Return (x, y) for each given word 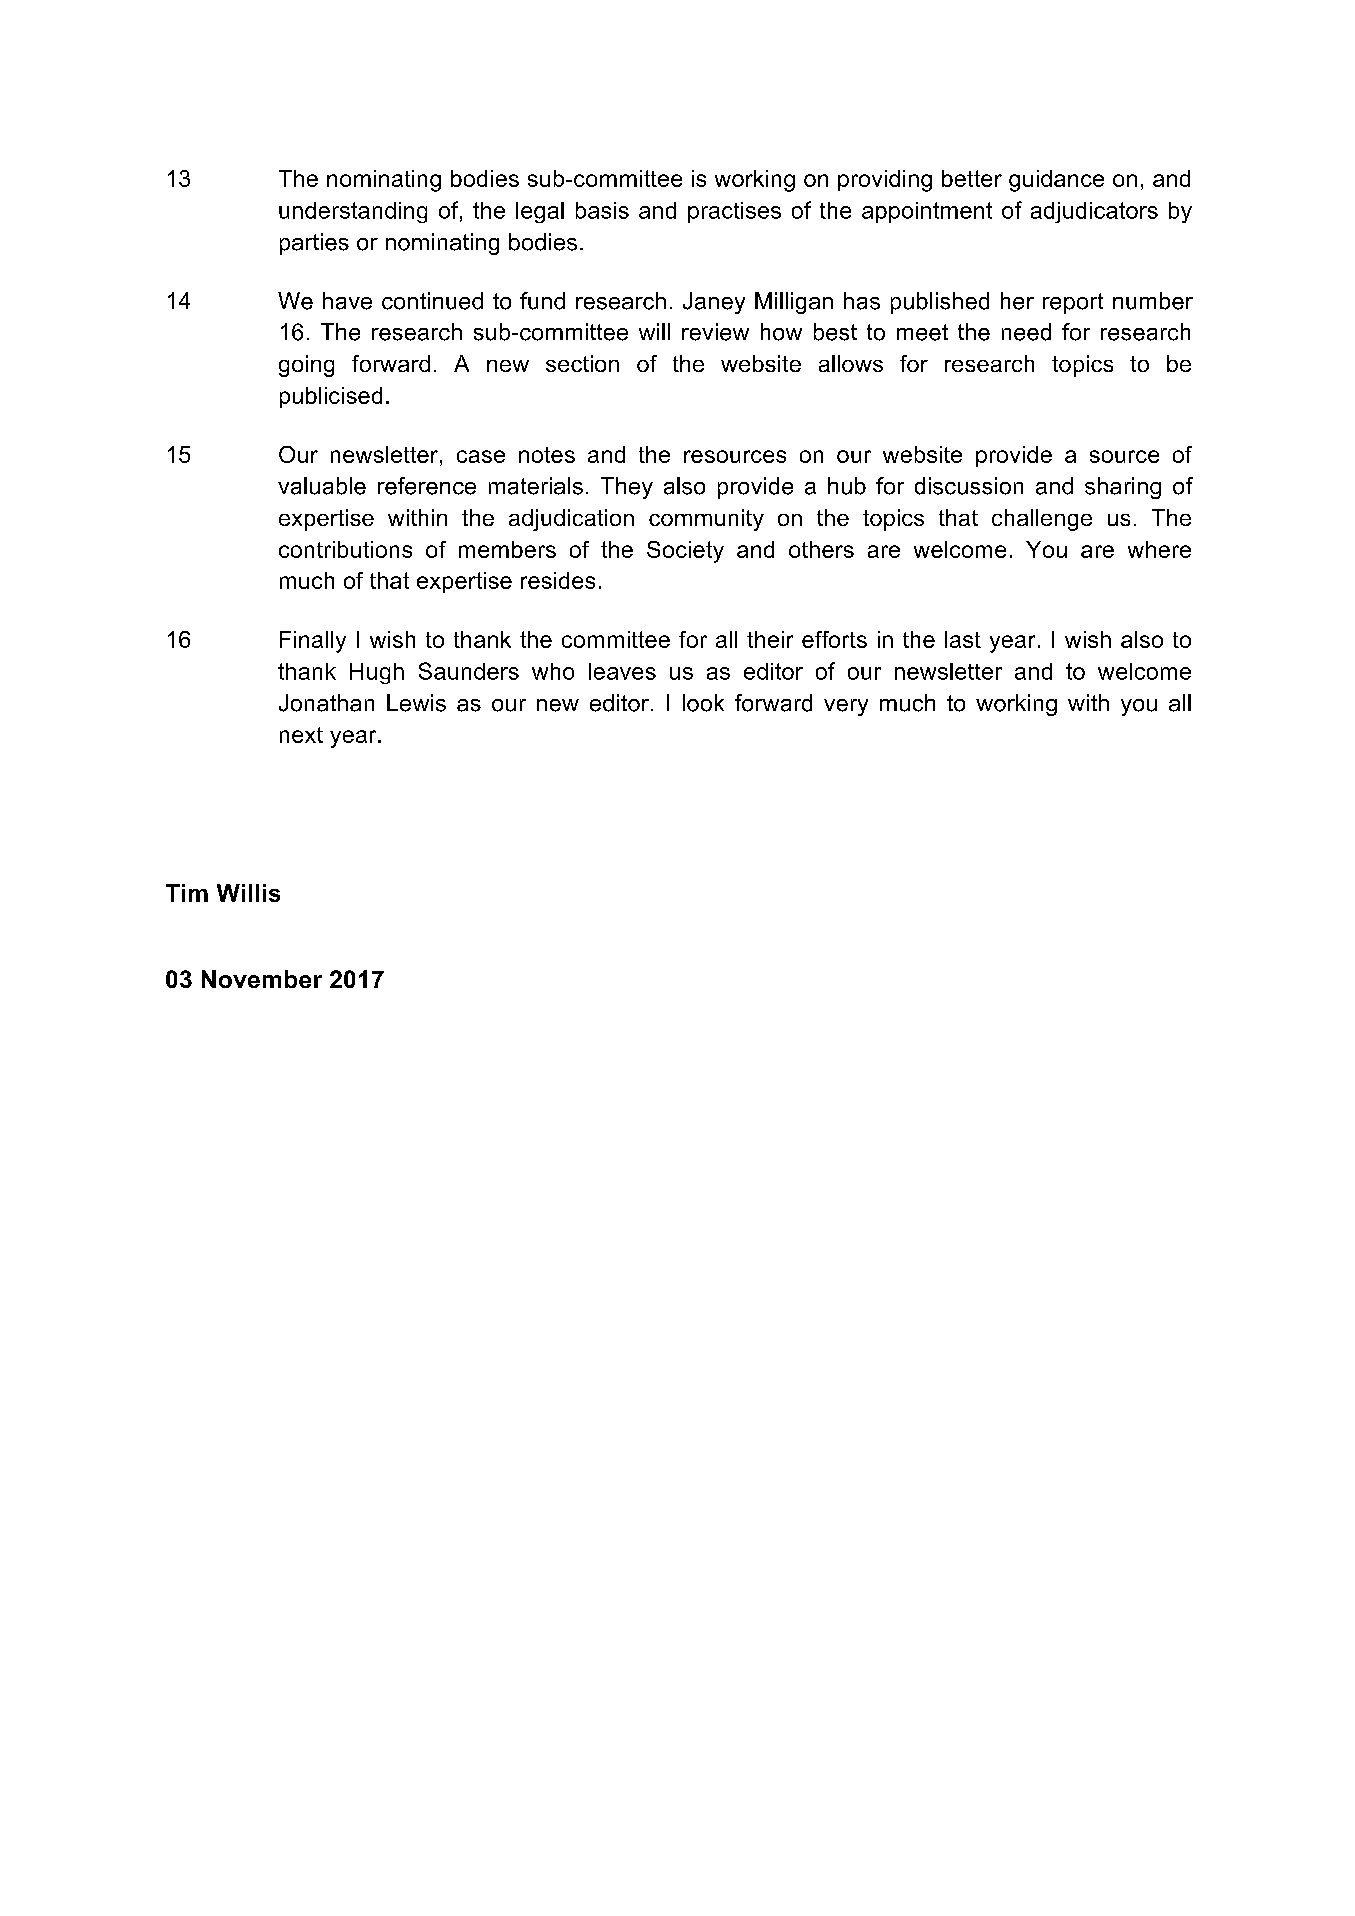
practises (734, 212)
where (1159, 549)
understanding (353, 212)
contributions (345, 549)
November (262, 979)
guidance (1056, 181)
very (846, 707)
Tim (187, 893)
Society (685, 552)
